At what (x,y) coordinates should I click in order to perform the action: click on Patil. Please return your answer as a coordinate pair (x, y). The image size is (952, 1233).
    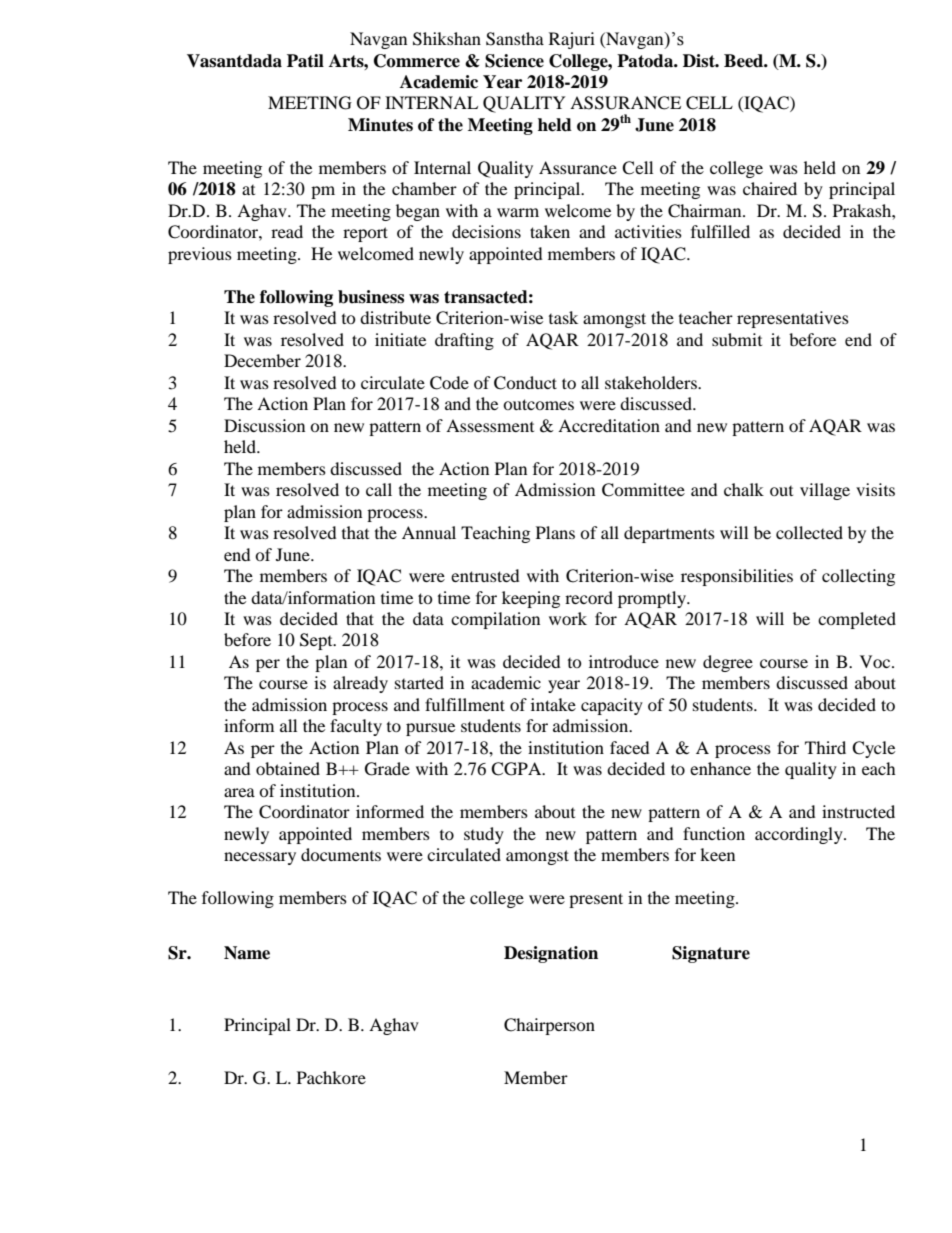
    Looking at the image, I should click on (305, 61).
